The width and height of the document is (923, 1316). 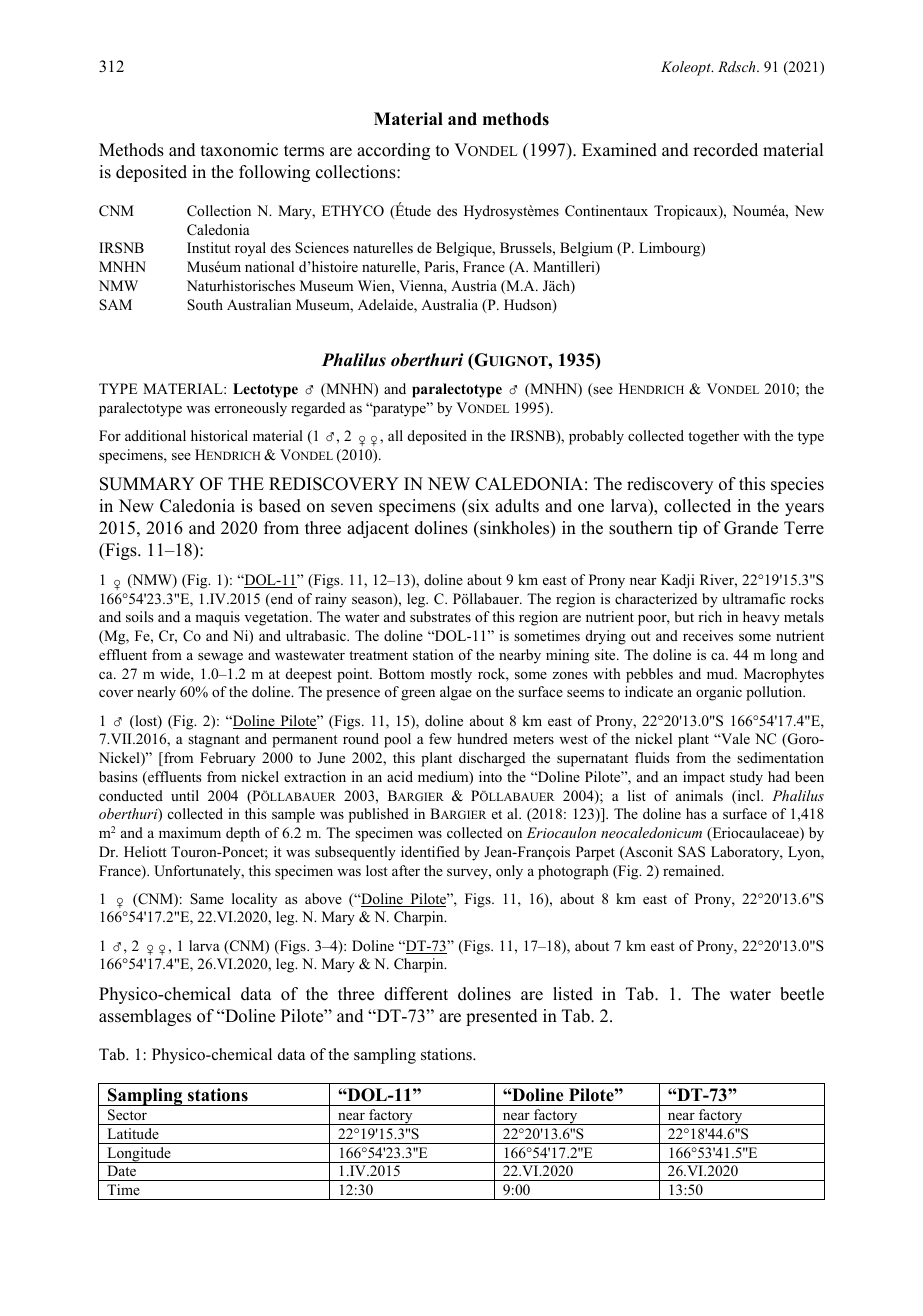 I want to click on maquis, so click(x=217, y=618).
